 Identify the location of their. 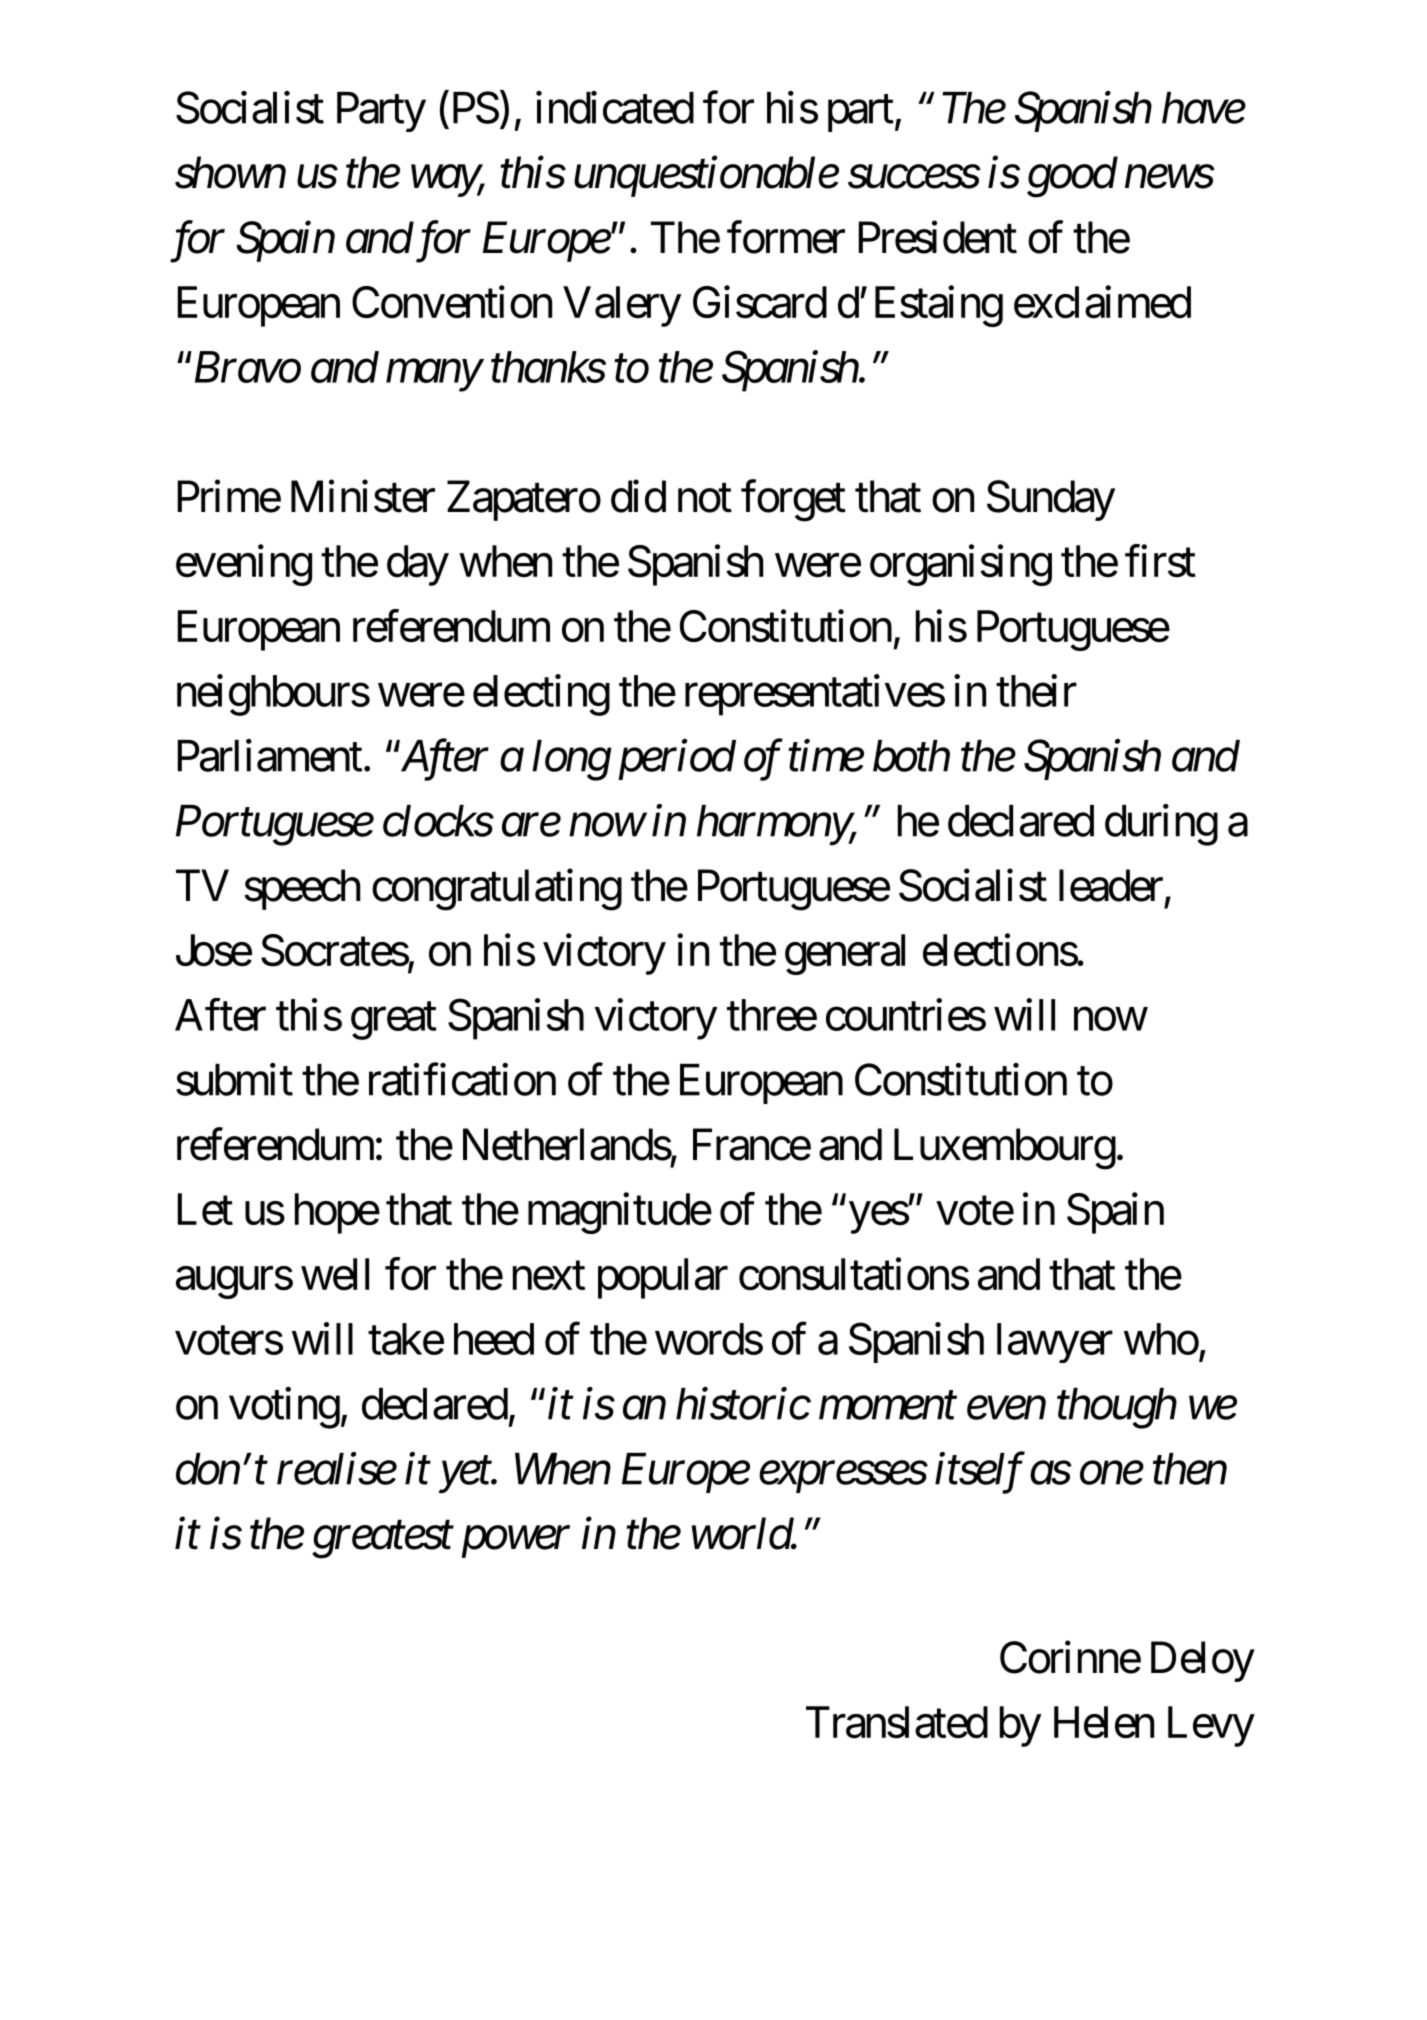
(1036, 690).
